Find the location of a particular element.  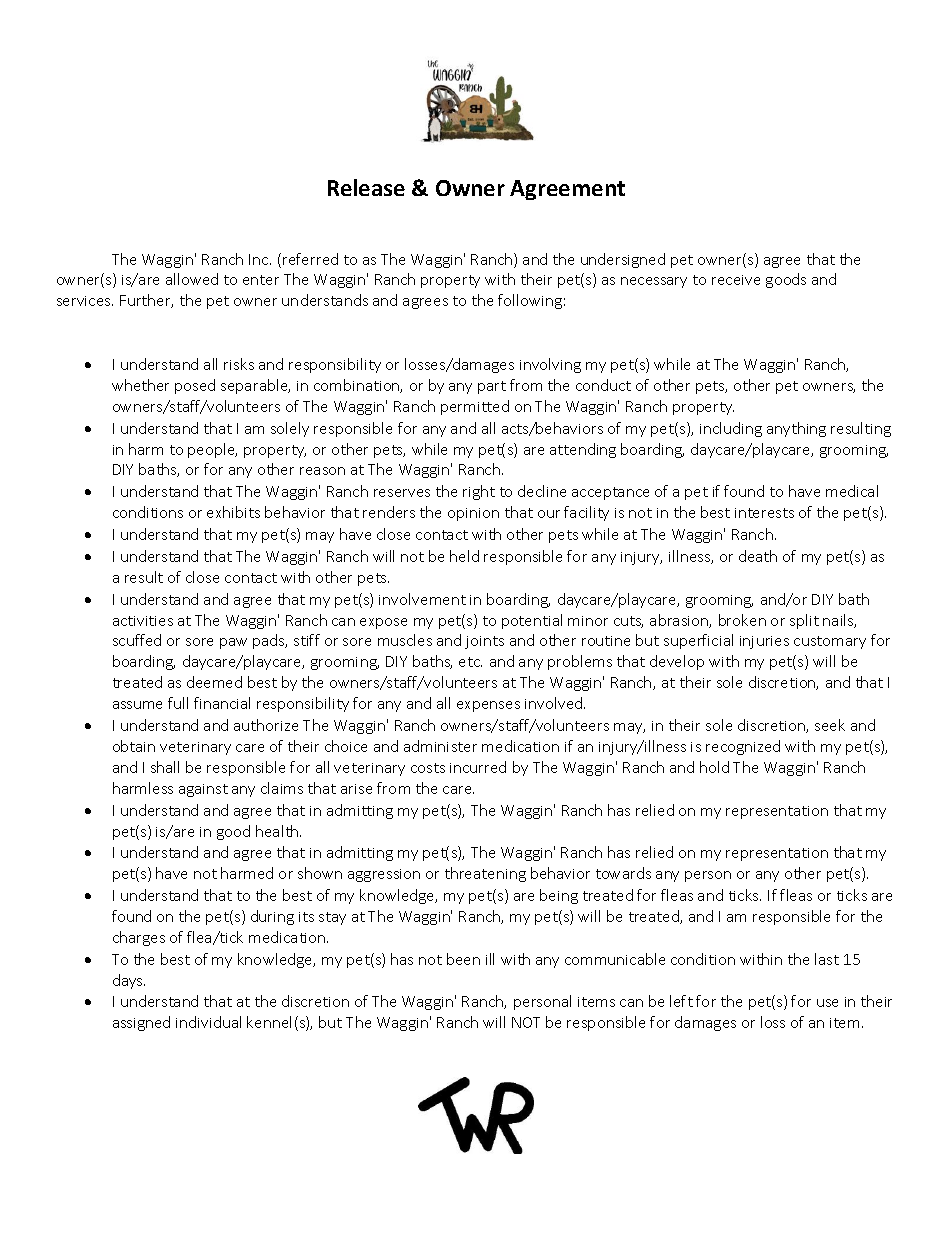

Release is located at coordinates (366, 187).
